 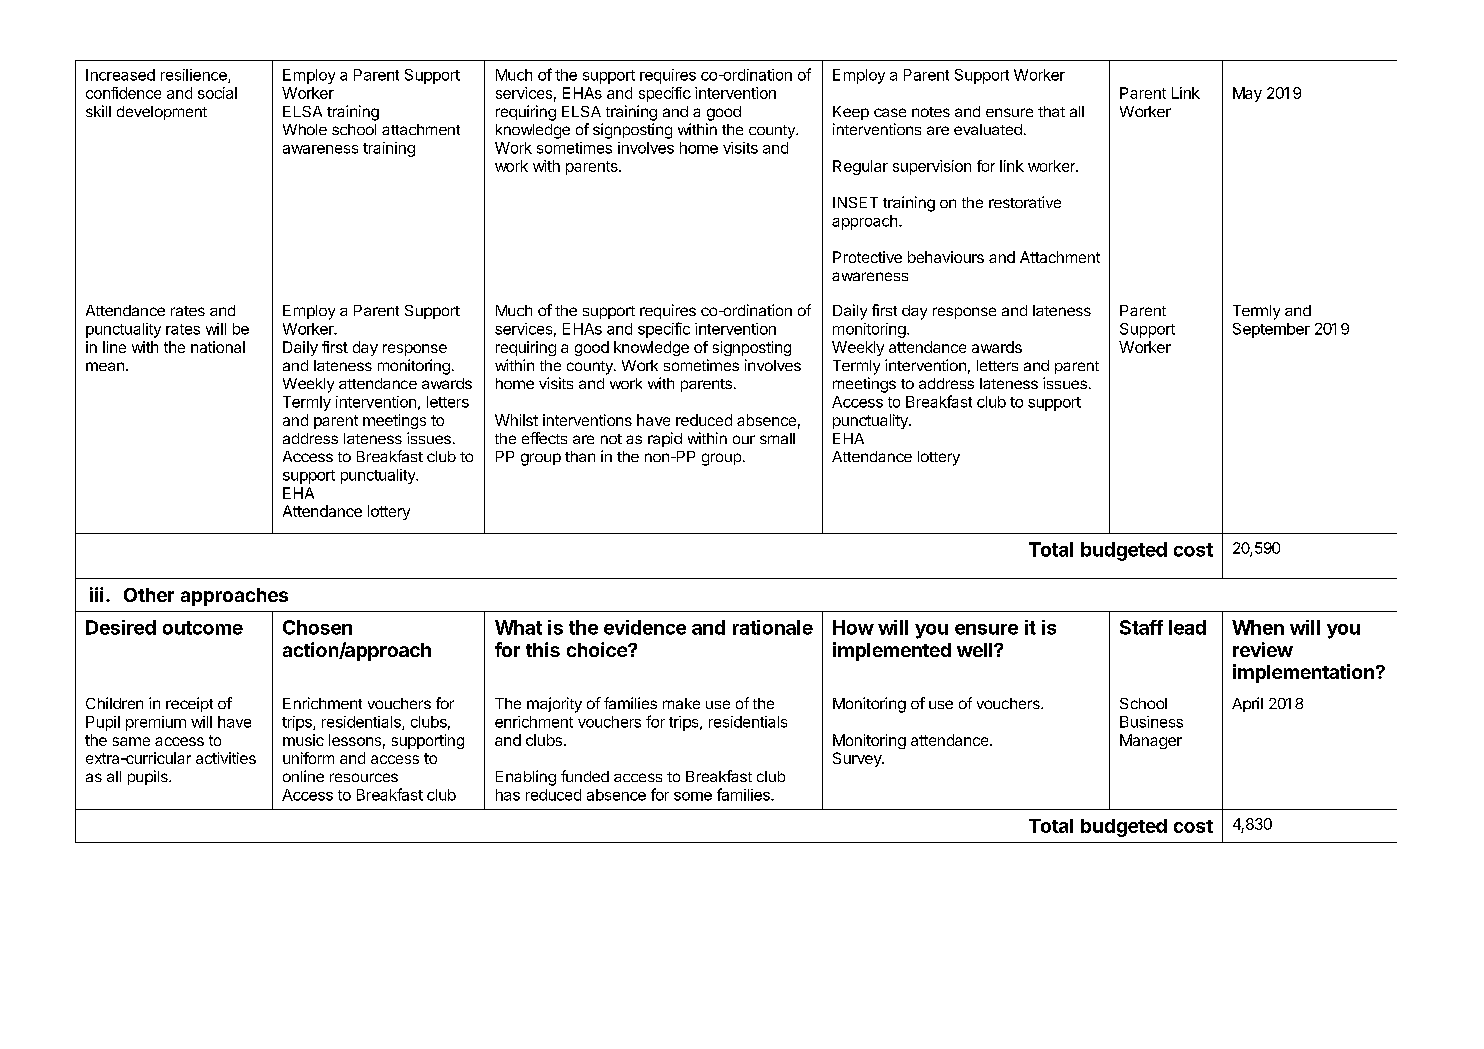 I want to click on social, so click(x=217, y=93).
